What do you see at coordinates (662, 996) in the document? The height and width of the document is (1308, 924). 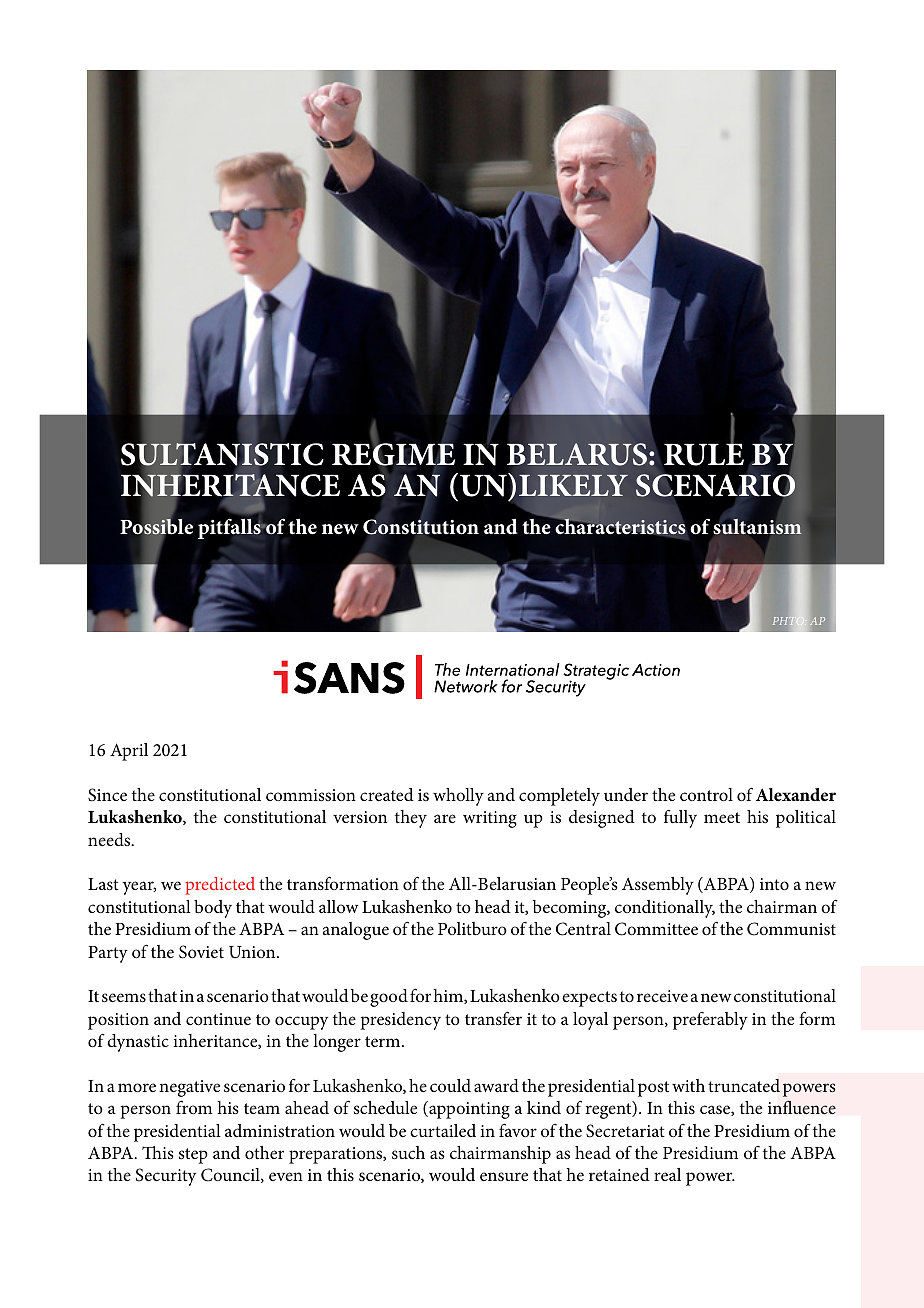 I see `receive` at bounding box center [662, 996].
